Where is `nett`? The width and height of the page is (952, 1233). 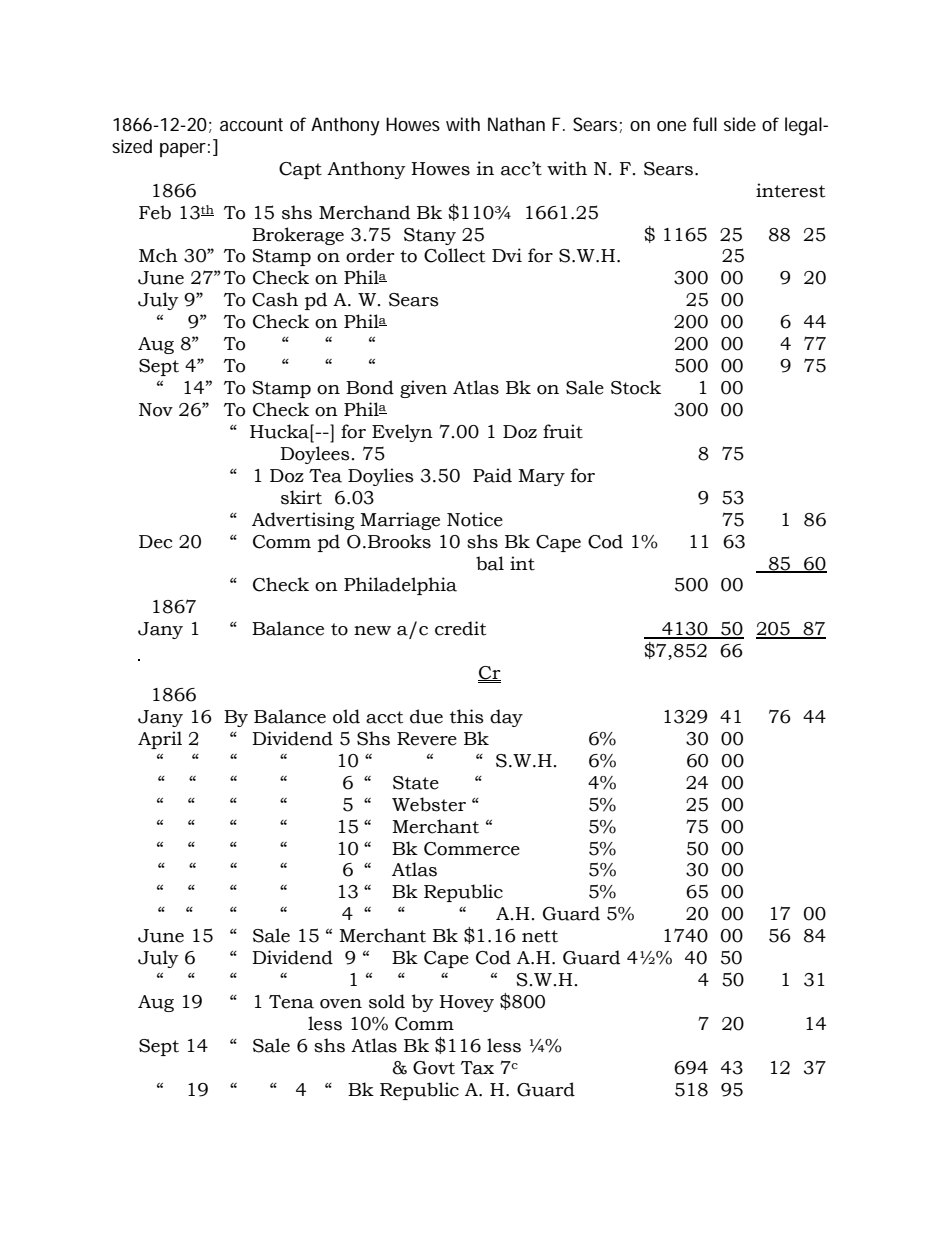
nett is located at coordinates (540, 936).
